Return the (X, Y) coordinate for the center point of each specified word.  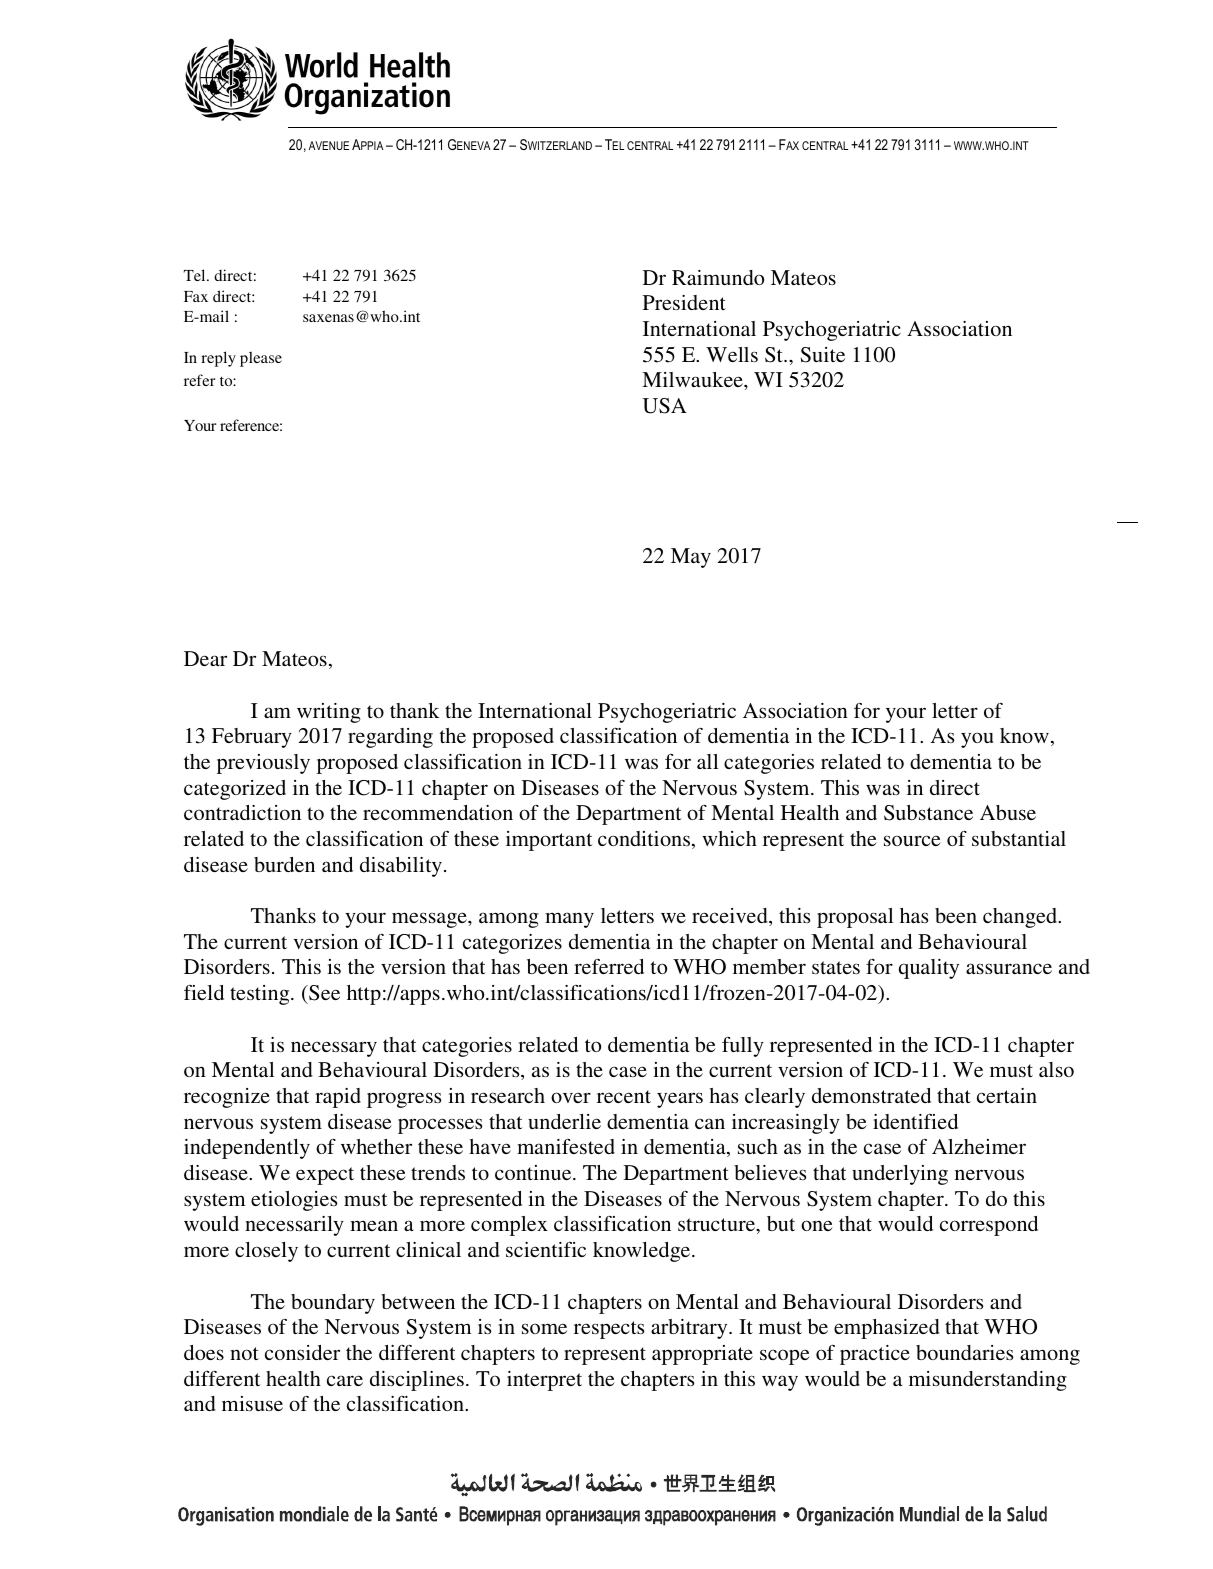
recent (624, 1096)
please (261, 359)
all (707, 761)
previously (263, 764)
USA (664, 406)
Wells (732, 354)
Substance (928, 813)
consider (302, 1352)
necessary (334, 1049)
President (684, 302)
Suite (823, 355)
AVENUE (329, 145)
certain (1007, 1095)
